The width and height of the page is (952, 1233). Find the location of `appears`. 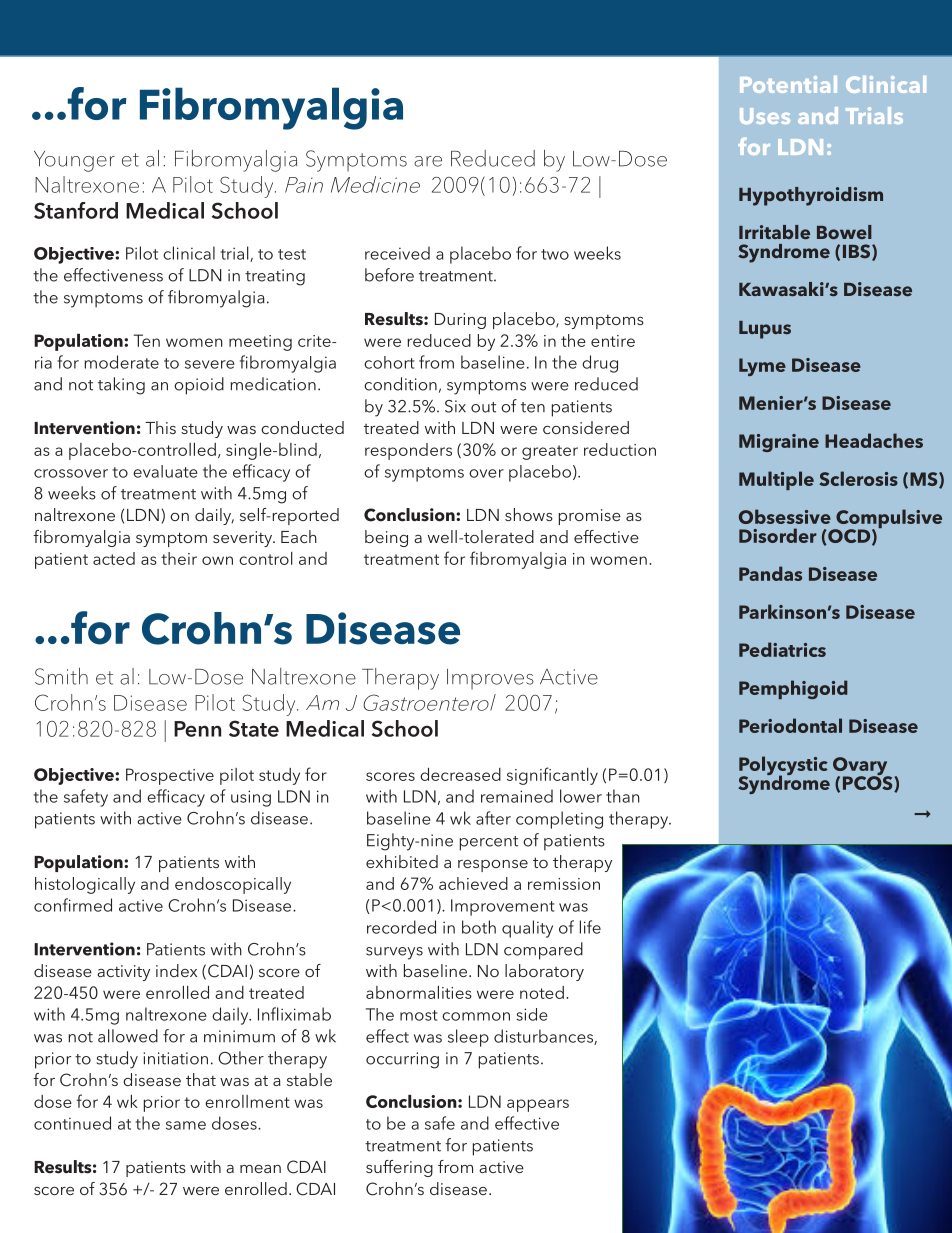

appears is located at coordinates (538, 1105).
